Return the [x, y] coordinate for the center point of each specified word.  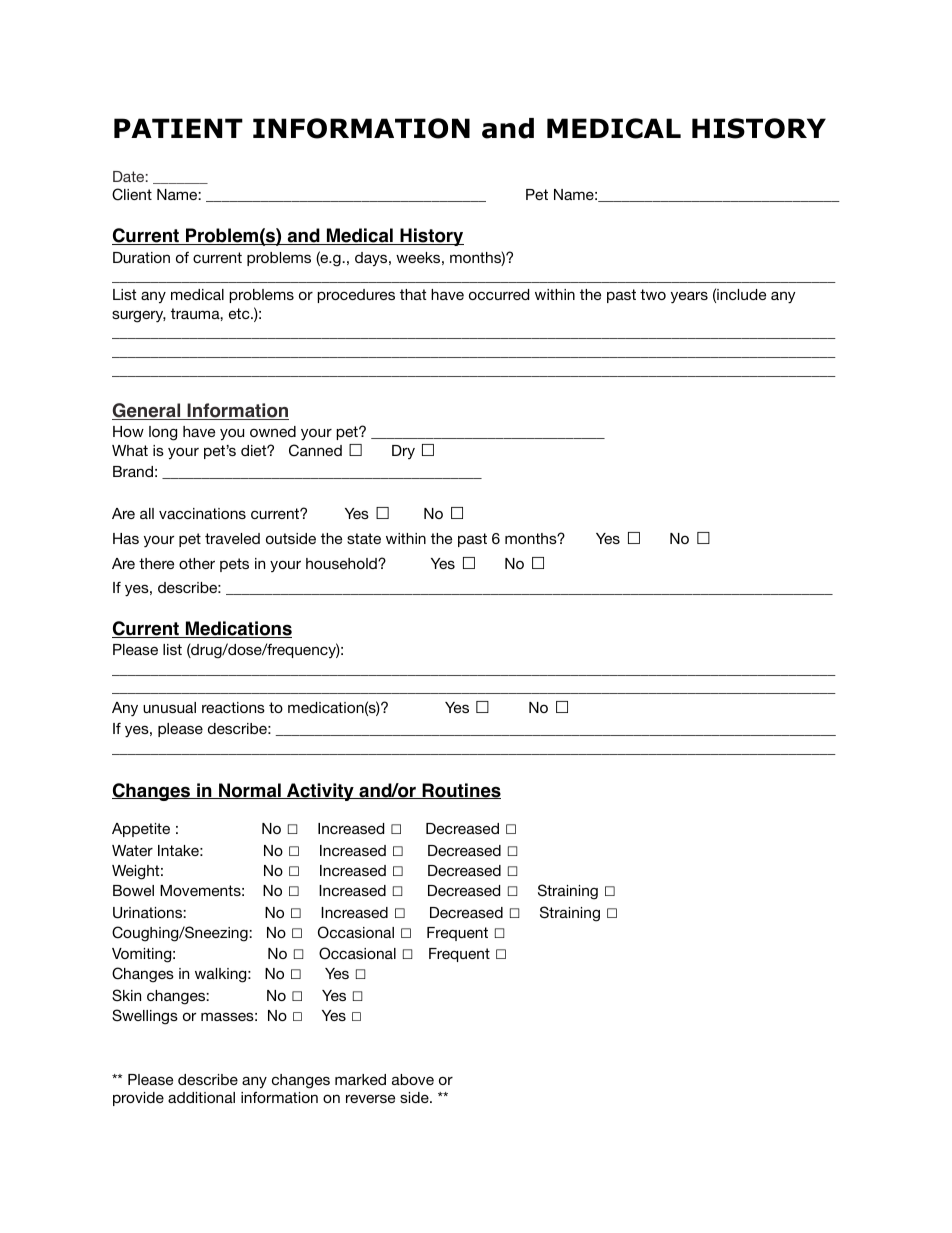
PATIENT [178, 128]
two [653, 294]
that [413, 294]
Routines [460, 791]
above [413, 1079]
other [197, 563]
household [342, 563]
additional [201, 1097]
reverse [370, 1098]
